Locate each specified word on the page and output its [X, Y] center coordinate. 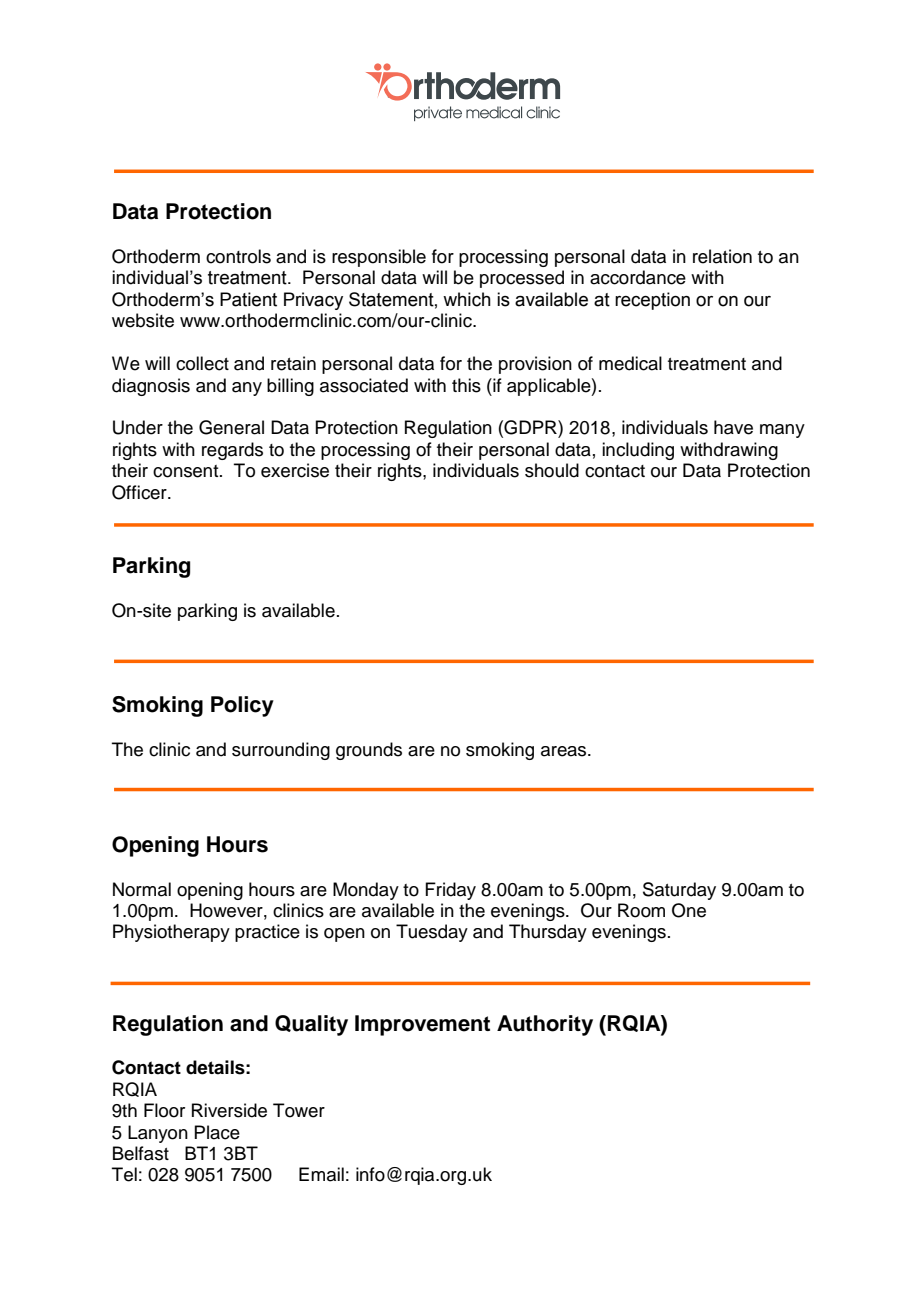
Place [217, 1132]
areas [565, 751]
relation [722, 256]
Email [321, 1174]
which [467, 299]
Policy [242, 706]
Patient [248, 299]
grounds [369, 751]
